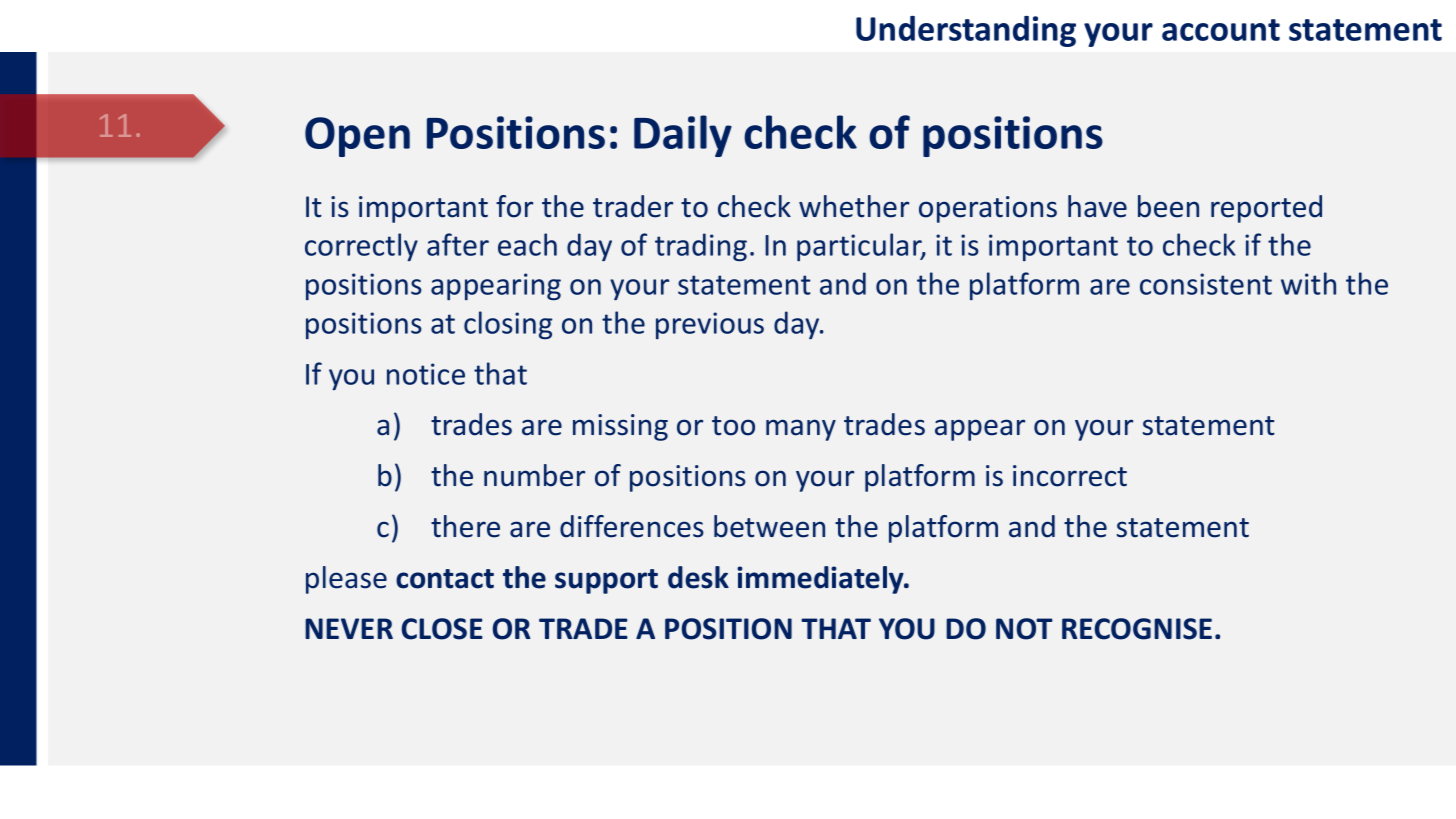 The width and height of the screenshot is (1456, 819). Describe the element at coordinates (1221, 30) in the screenshot. I see `account` at that location.
